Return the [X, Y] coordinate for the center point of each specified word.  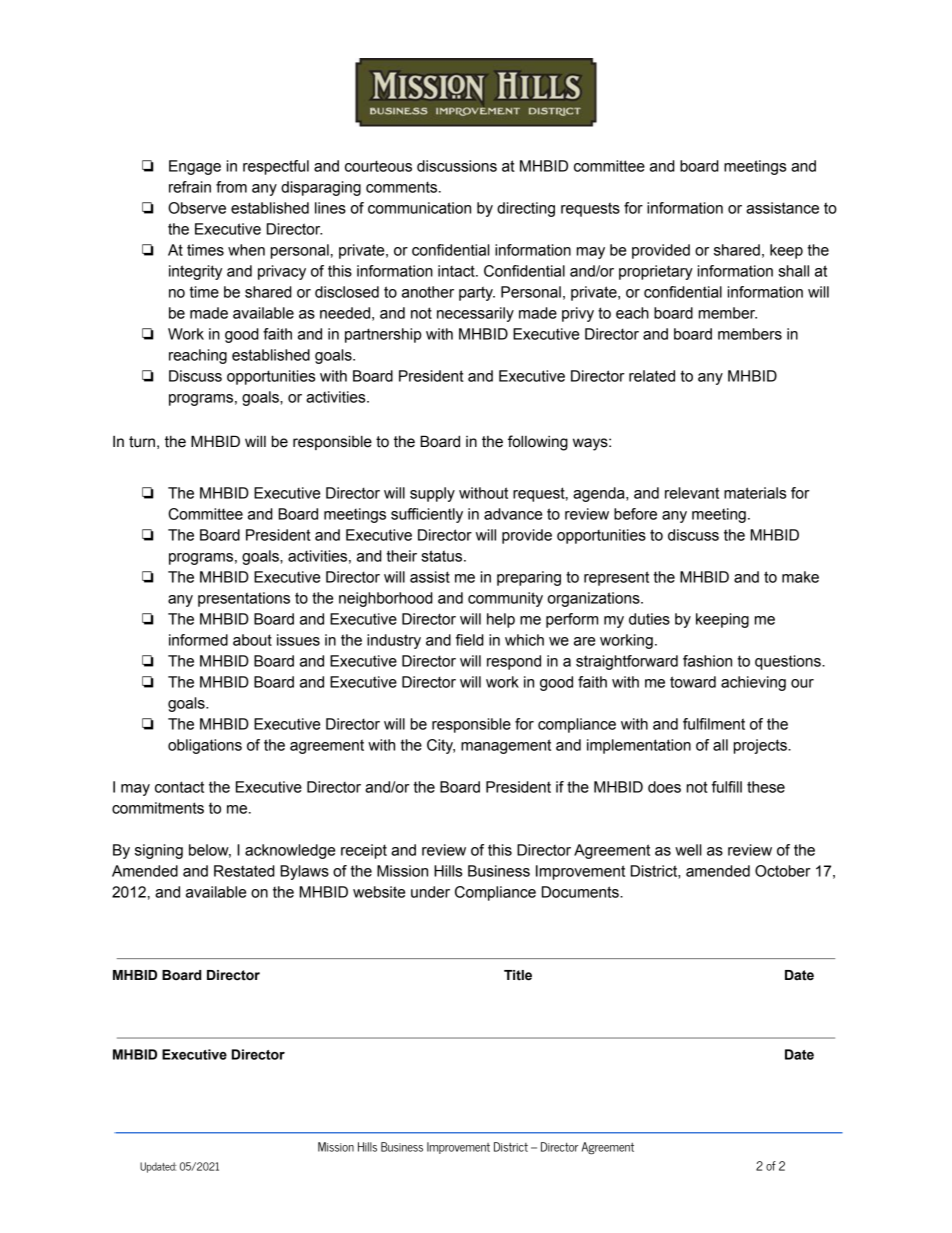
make [800, 577]
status [443, 556]
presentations [244, 599]
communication [419, 208]
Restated [244, 871]
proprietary [656, 272]
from [231, 187]
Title [518, 975]
